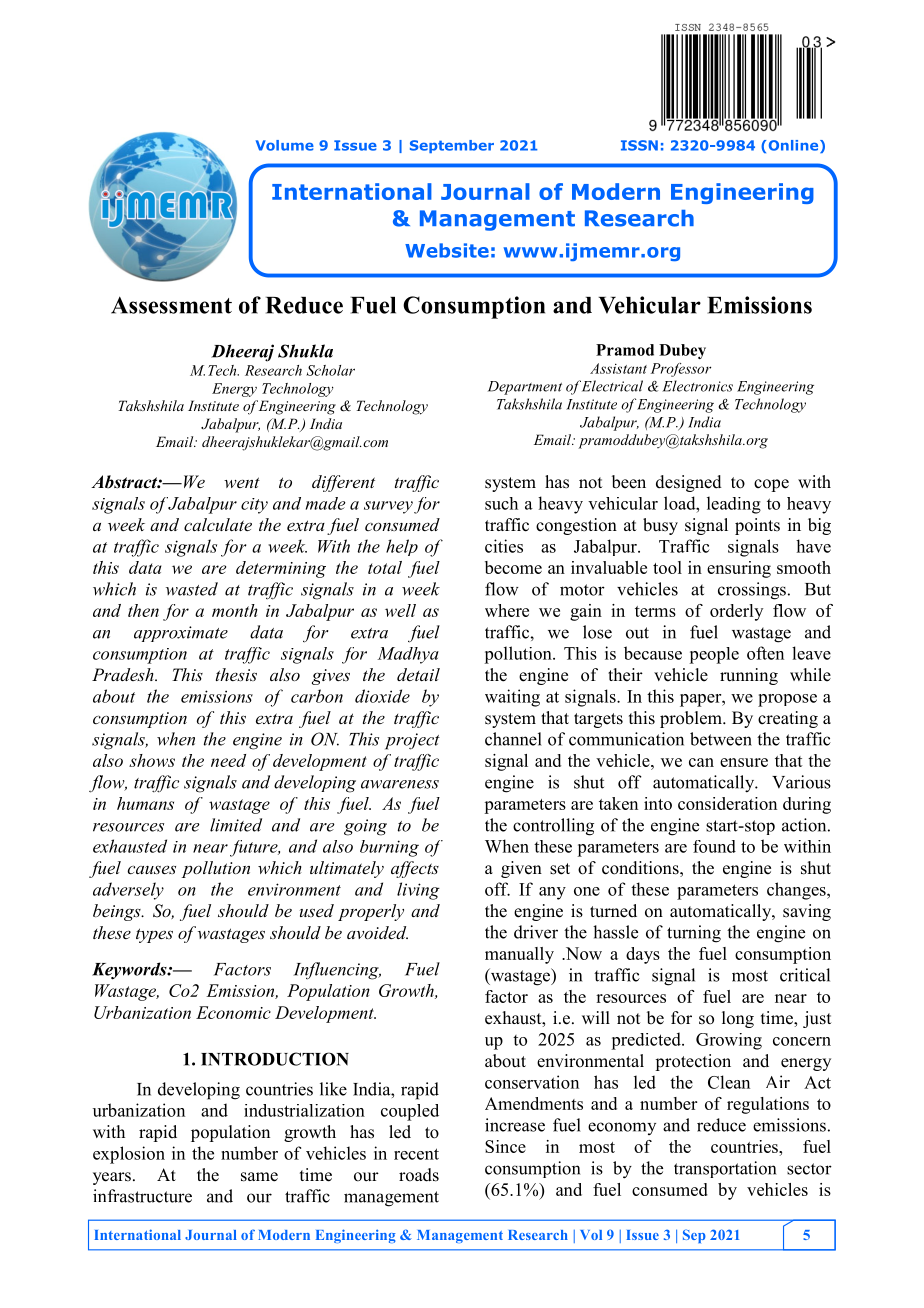 This screenshot has height=1308, width=924. I want to click on Online, so click(795, 146).
